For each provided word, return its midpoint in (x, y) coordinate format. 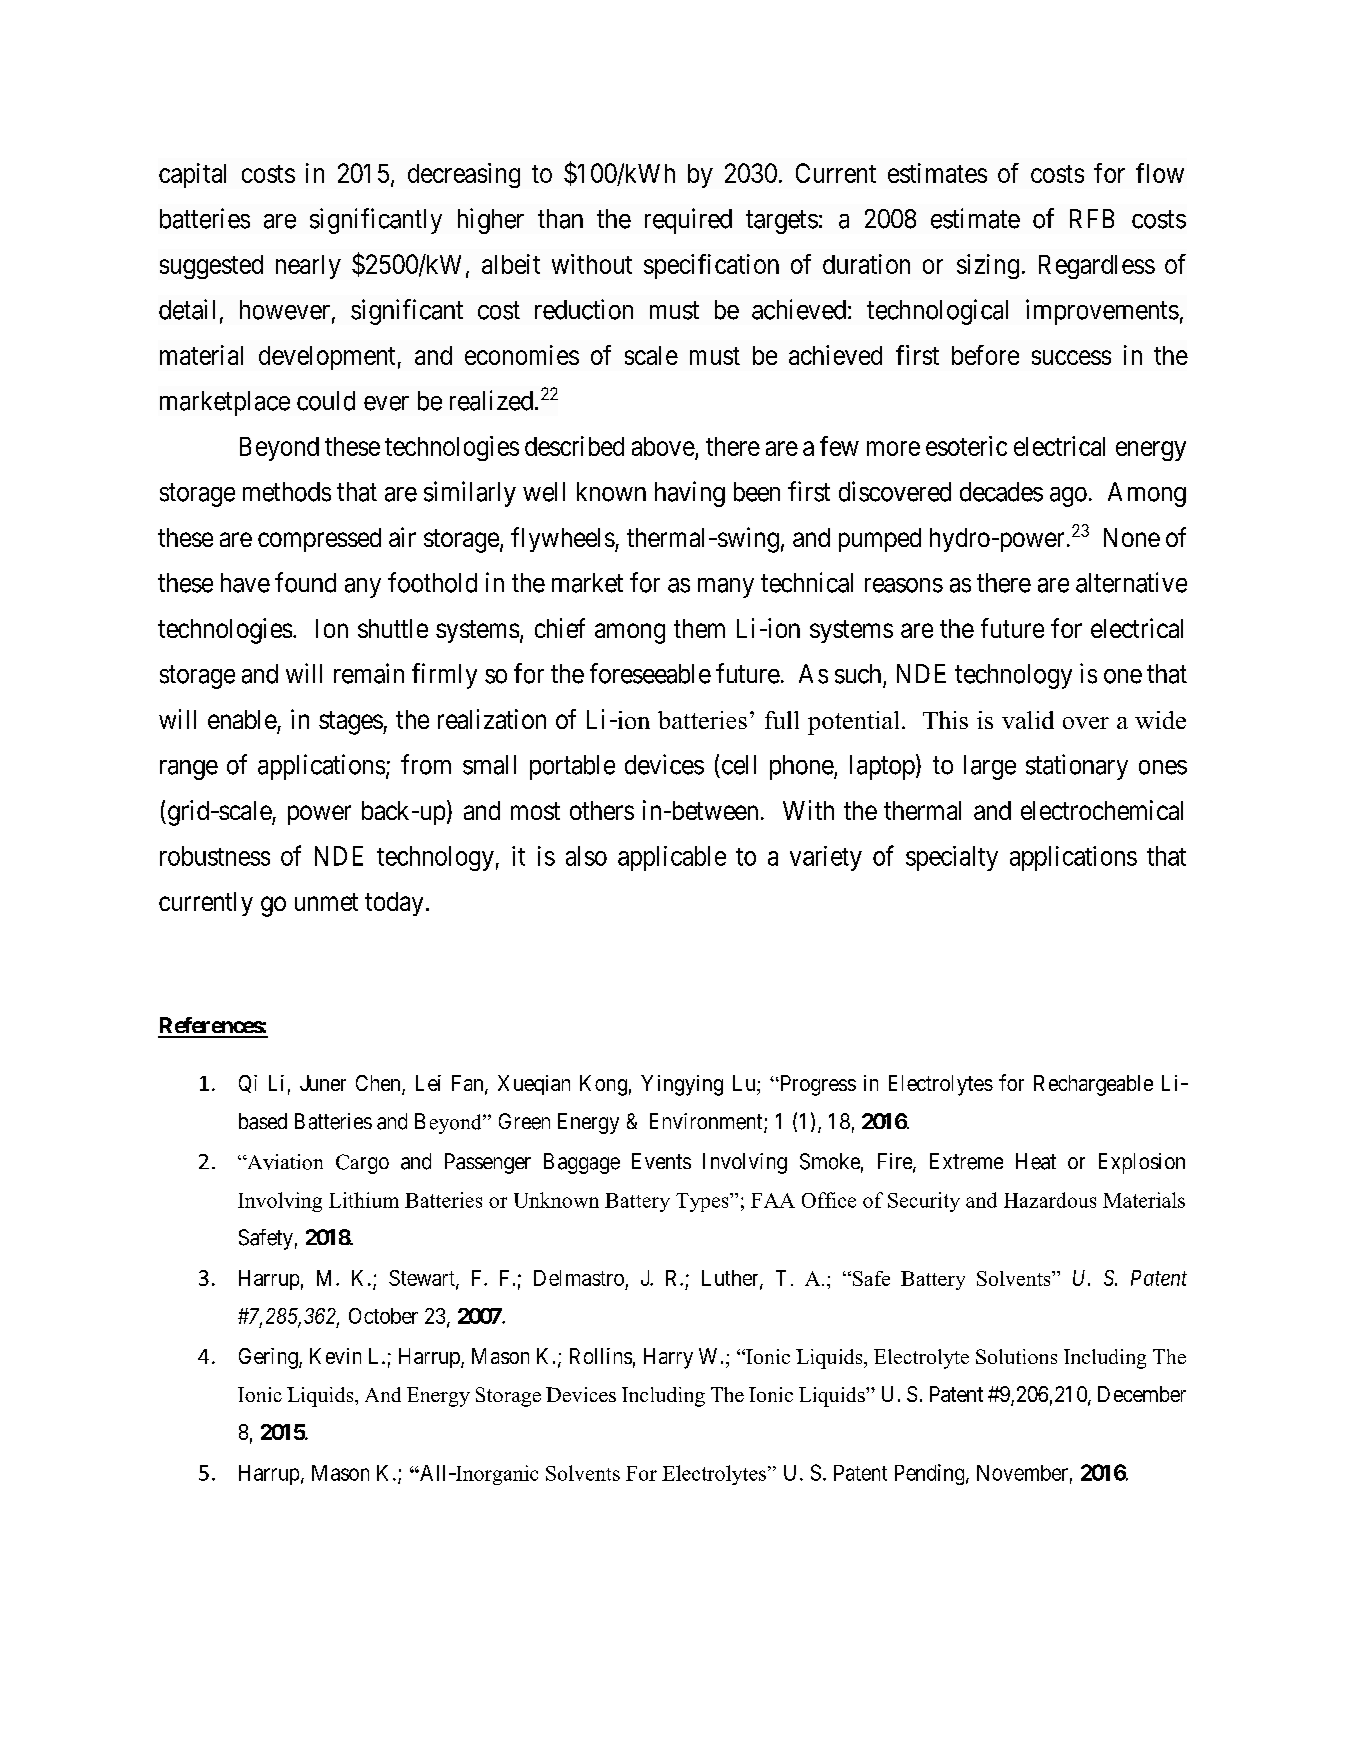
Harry (668, 1358)
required (688, 221)
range (189, 770)
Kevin (335, 1356)
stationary (1077, 767)
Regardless (1097, 267)
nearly (308, 267)
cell (739, 765)
